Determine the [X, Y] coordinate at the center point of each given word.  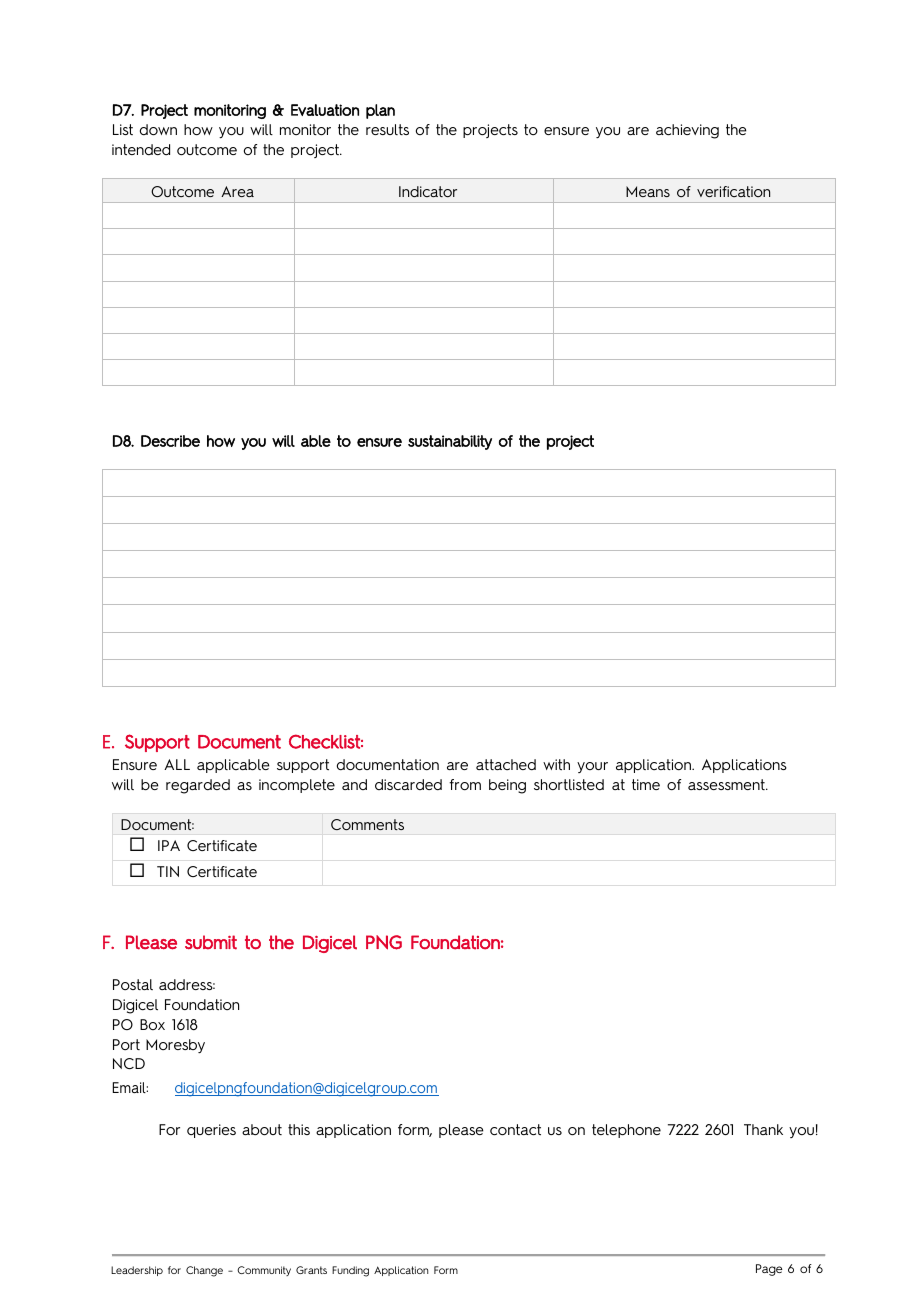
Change [204, 1271]
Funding [350, 1271]
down [158, 130]
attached [506, 764]
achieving [687, 131]
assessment [727, 784]
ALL [177, 764]
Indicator [428, 191]
